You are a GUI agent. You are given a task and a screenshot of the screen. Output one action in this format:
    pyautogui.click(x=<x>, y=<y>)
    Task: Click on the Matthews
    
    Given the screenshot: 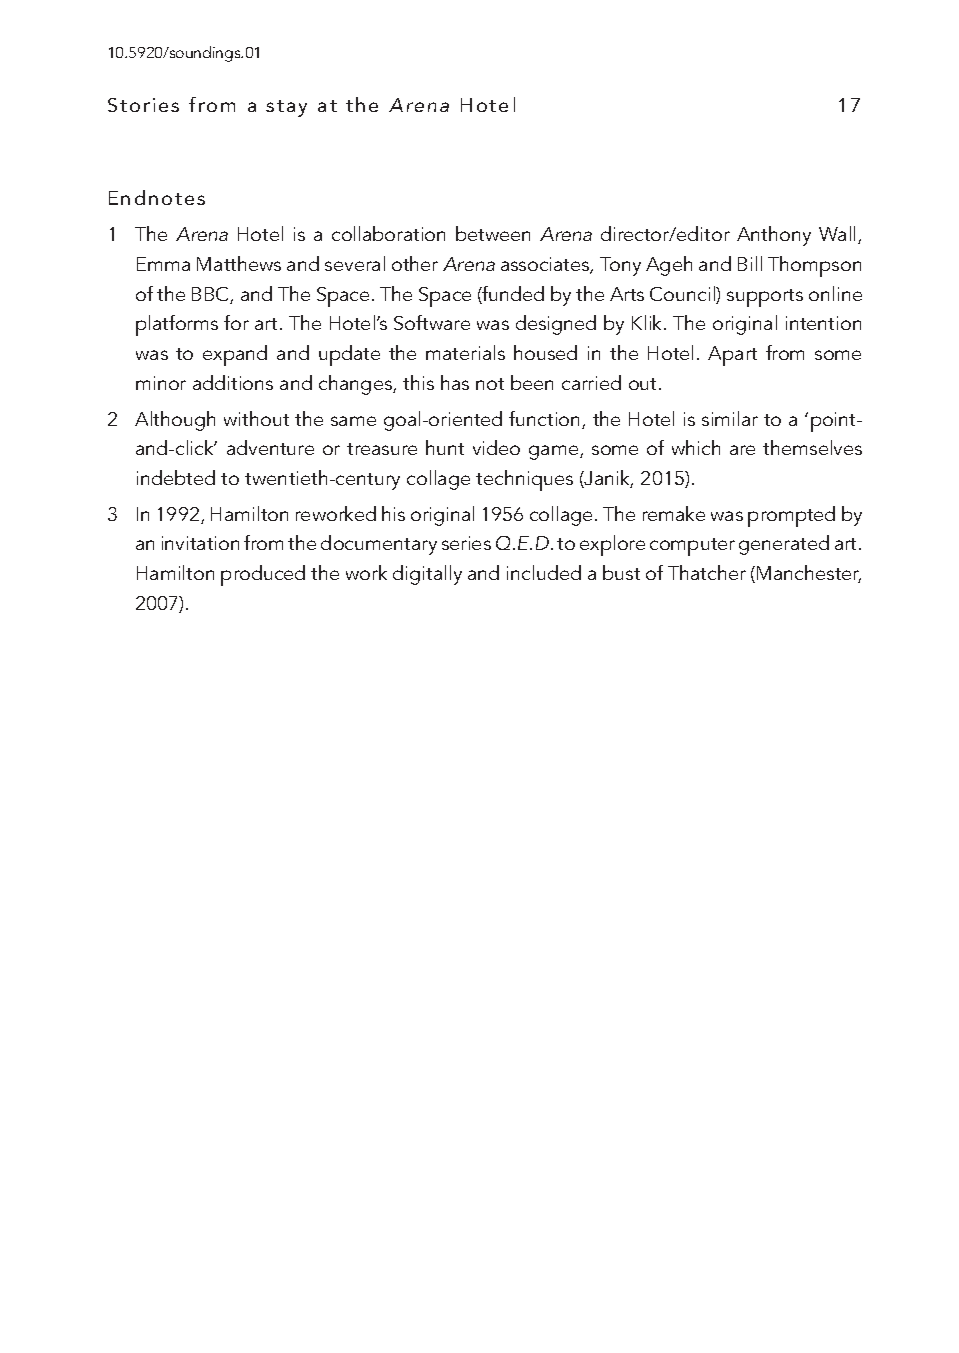 What is the action you would take?
    pyautogui.click(x=239, y=263)
